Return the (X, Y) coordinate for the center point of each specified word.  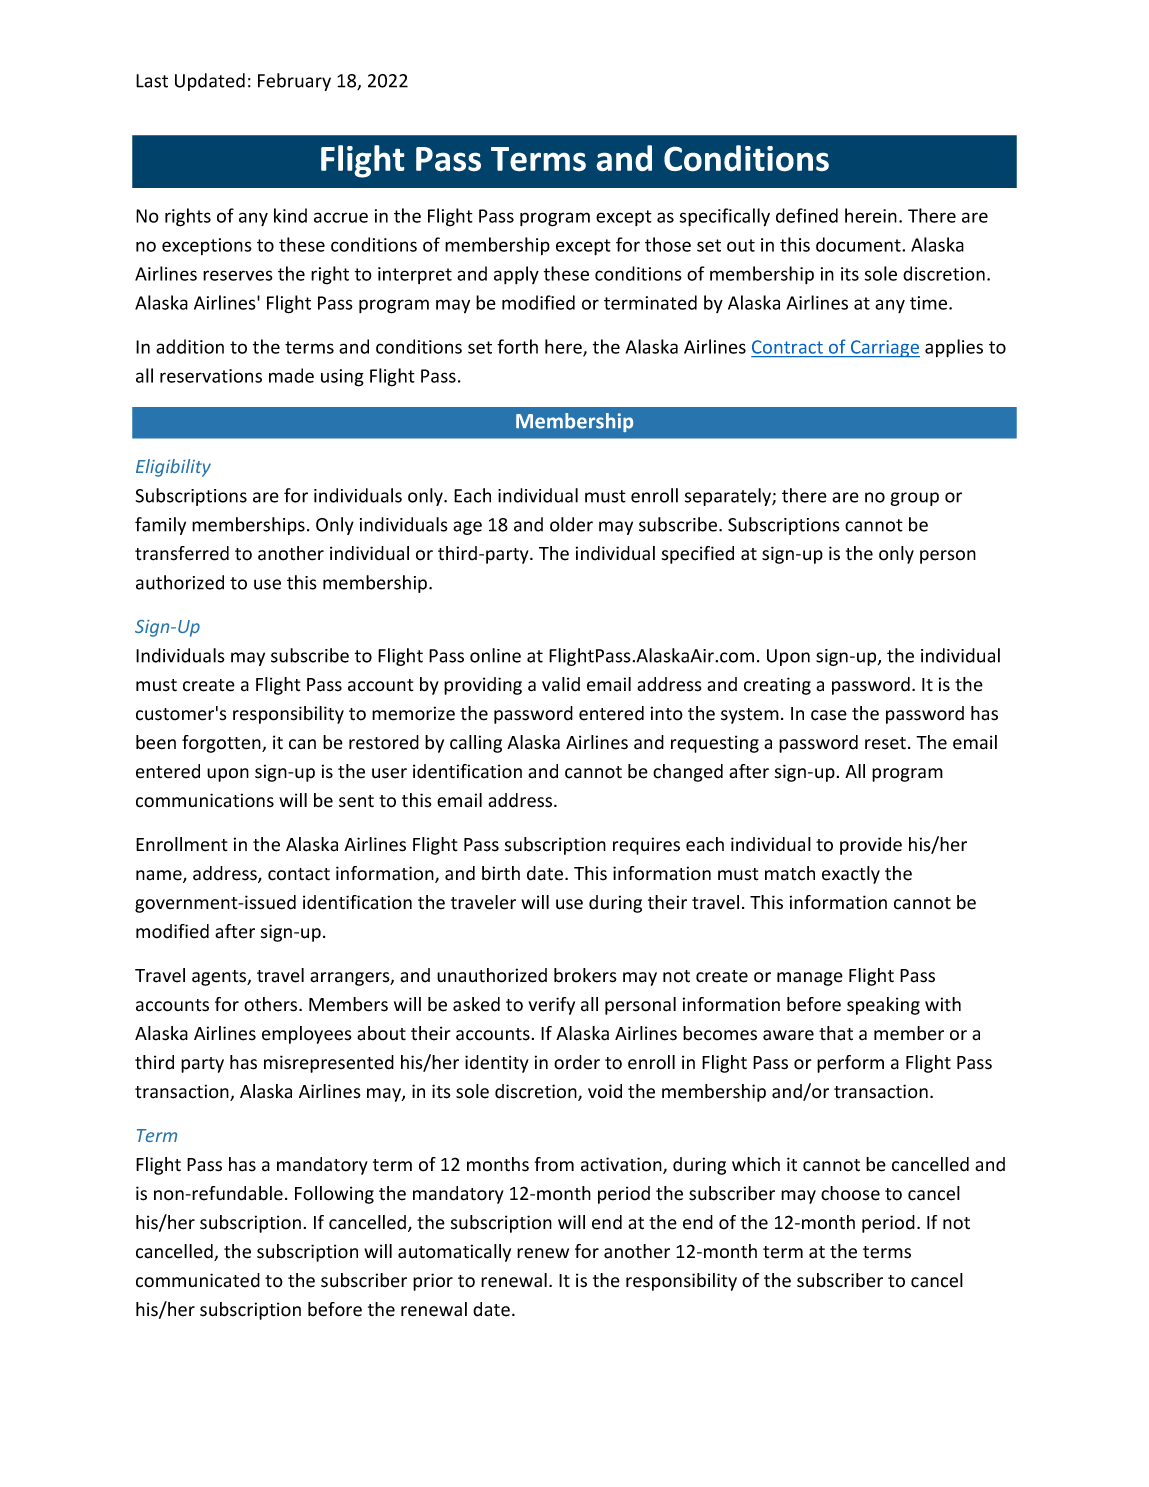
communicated (198, 1280)
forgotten (222, 744)
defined (807, 215)
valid (561, 684)
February (294, 82)
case (829, 715)
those (668, 244)
